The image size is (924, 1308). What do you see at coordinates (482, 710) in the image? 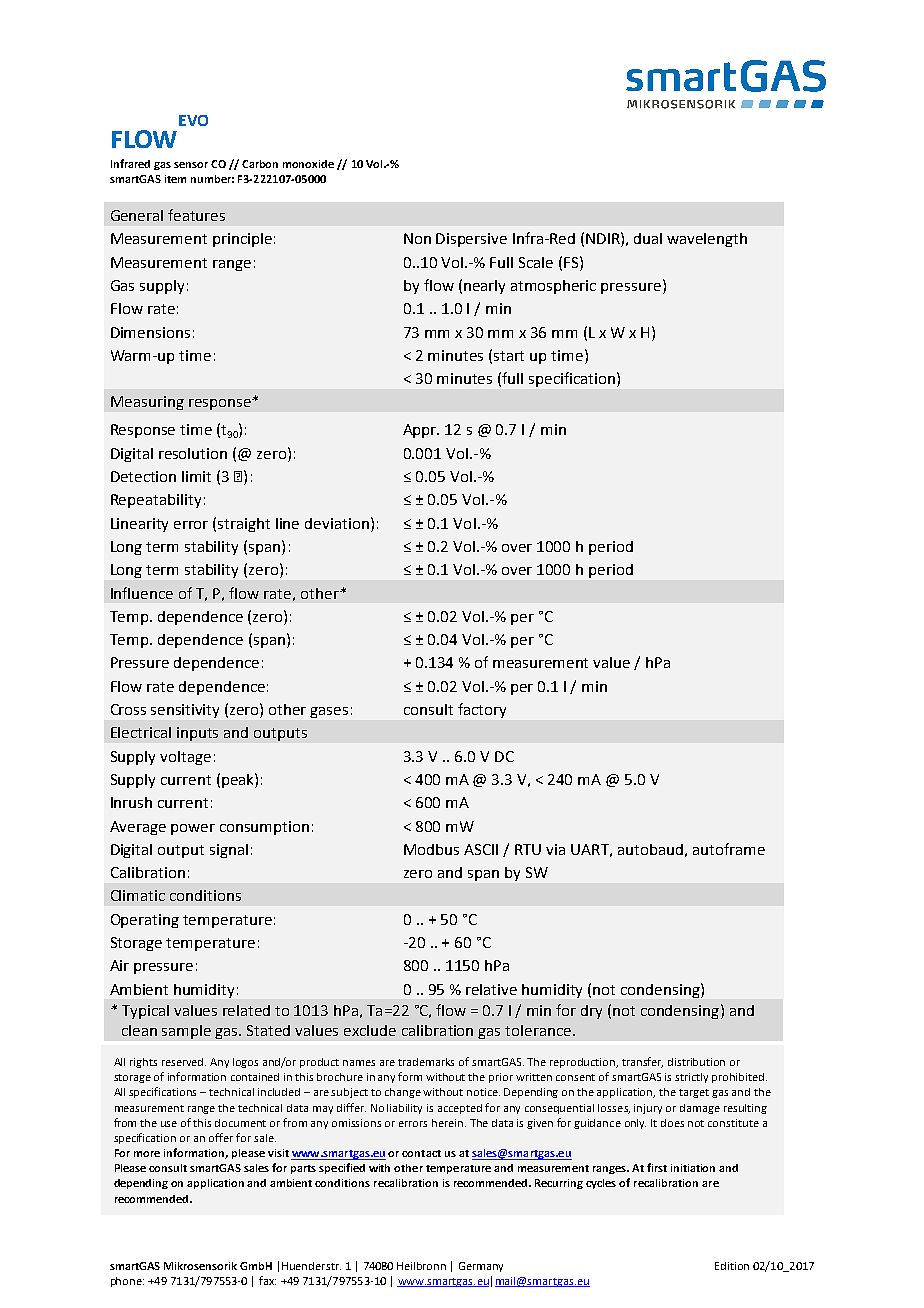
I see `factory` at bounding box center [482, 710].
